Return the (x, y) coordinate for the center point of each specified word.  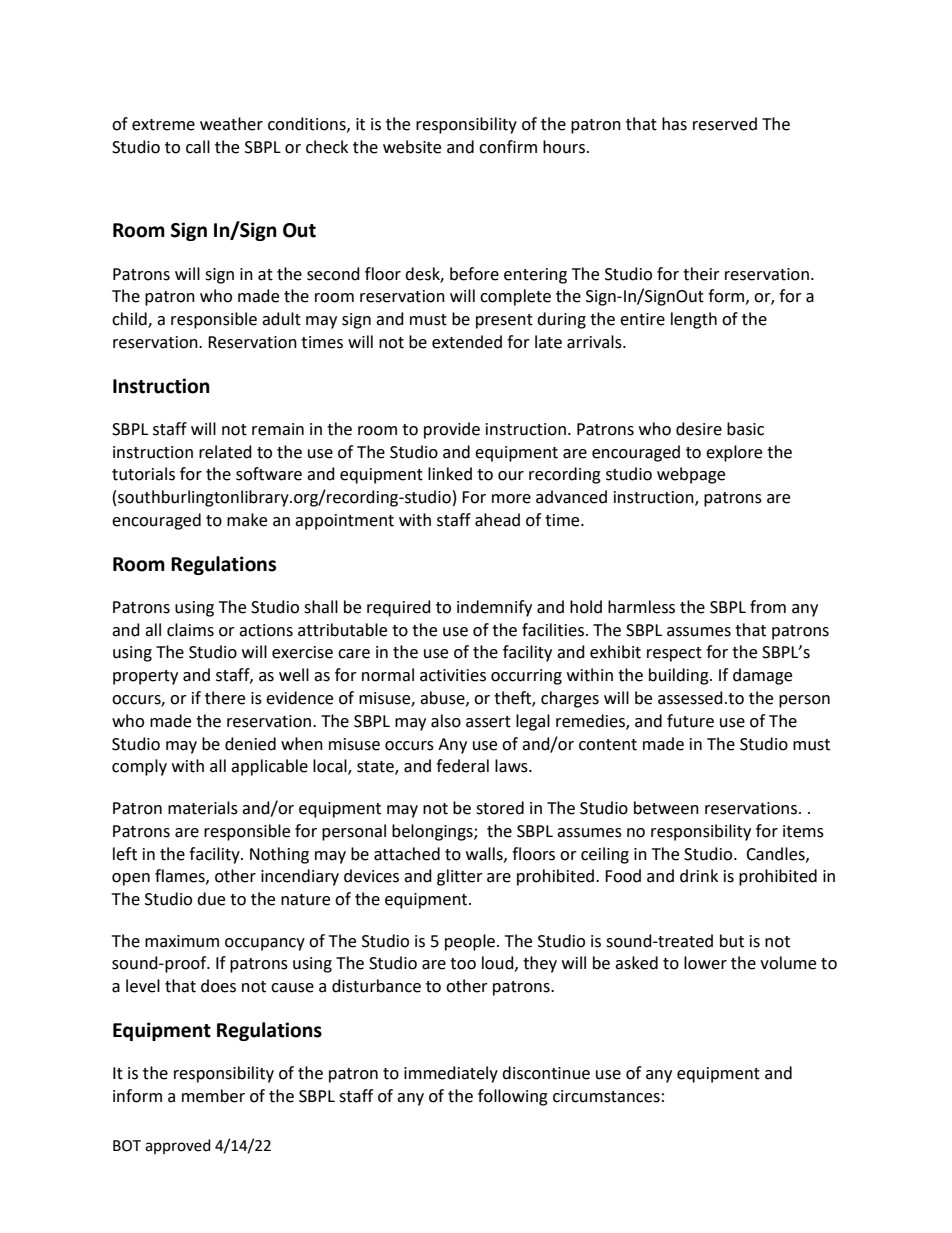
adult (281, 319)
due (211, 899)
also (446, 721)
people (471, 942)
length (694, 320)
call (198, 147)
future (690, 721)
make (247, 520)
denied (250, 744)
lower (705, 963)
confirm (508, 147)
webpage (691, 475)
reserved (725, 124)
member (213, 1096)
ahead (497, 520)
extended (467, 342)
